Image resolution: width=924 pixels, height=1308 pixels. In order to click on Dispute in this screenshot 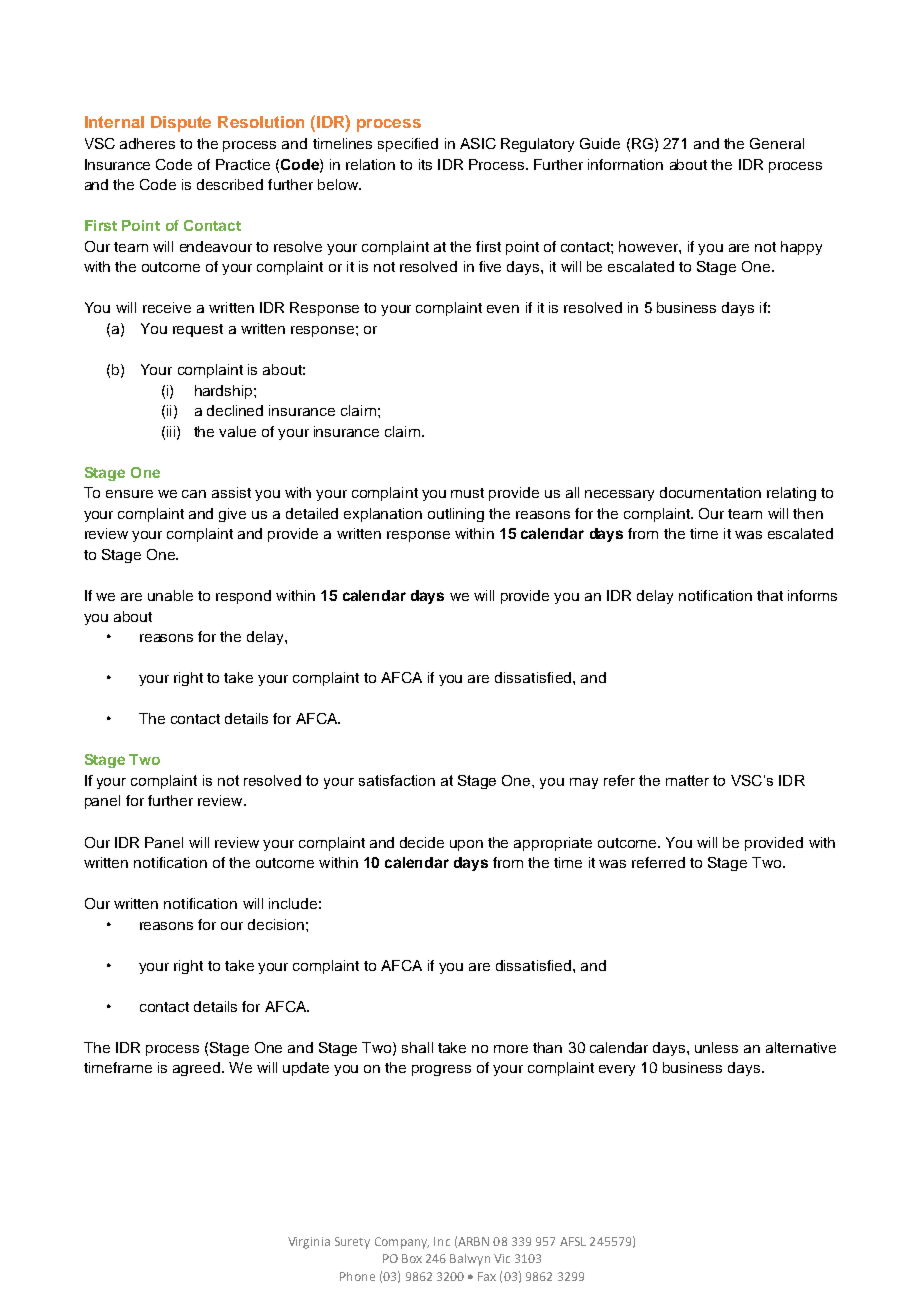, I will do `click(181, 124)`.
